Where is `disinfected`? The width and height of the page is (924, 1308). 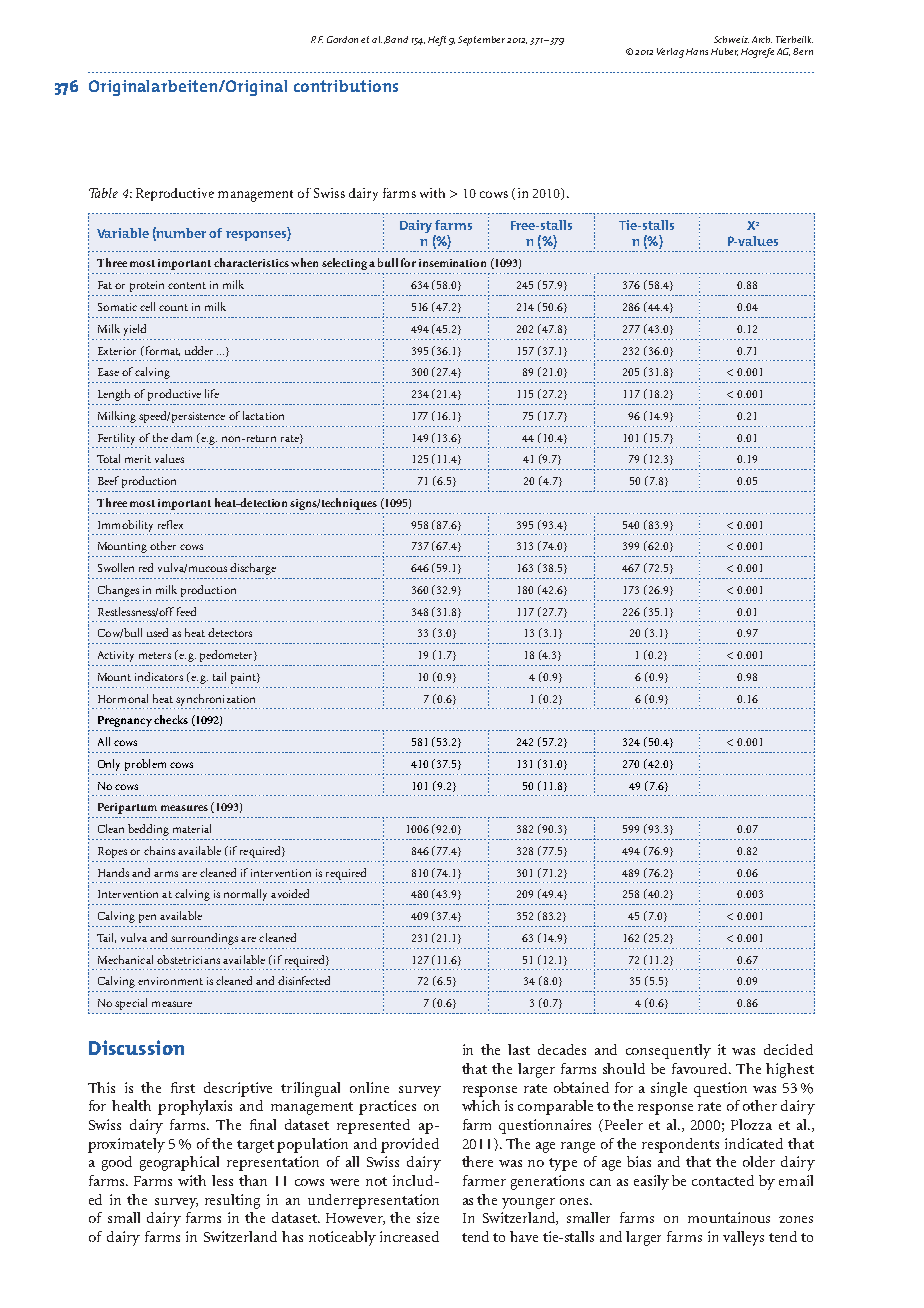 disinfected is located at coordinates (304, 980).
